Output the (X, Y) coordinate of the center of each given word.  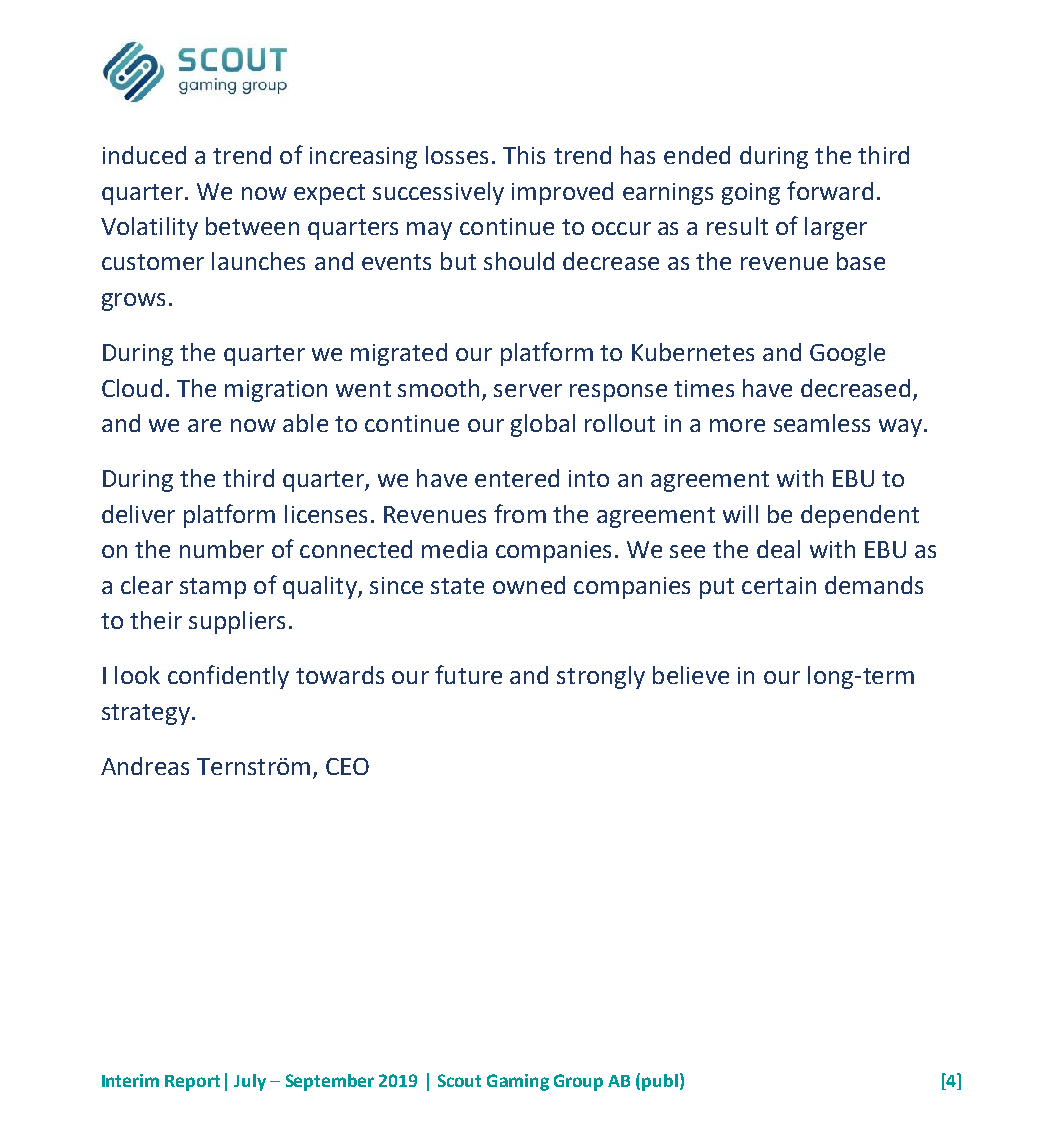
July (250, 1082)
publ (660, 1082)
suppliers (237, 622)
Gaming (518, 1082)
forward (830, 190)
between (252, 226)
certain (779, 585)
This (524, 155)
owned (529, 585)
